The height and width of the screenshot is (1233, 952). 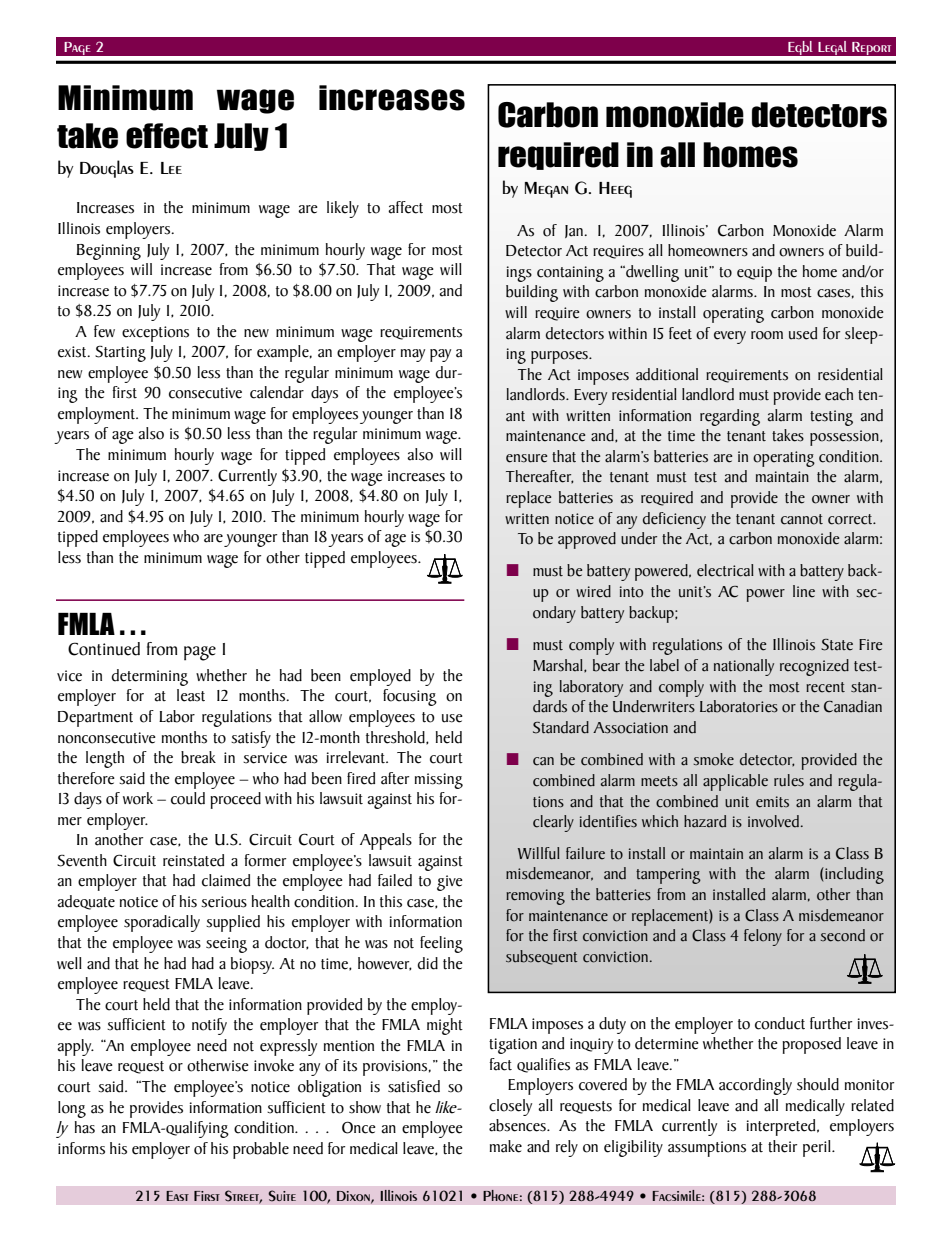 I want to click on determining, so click(x=149, y=677).
